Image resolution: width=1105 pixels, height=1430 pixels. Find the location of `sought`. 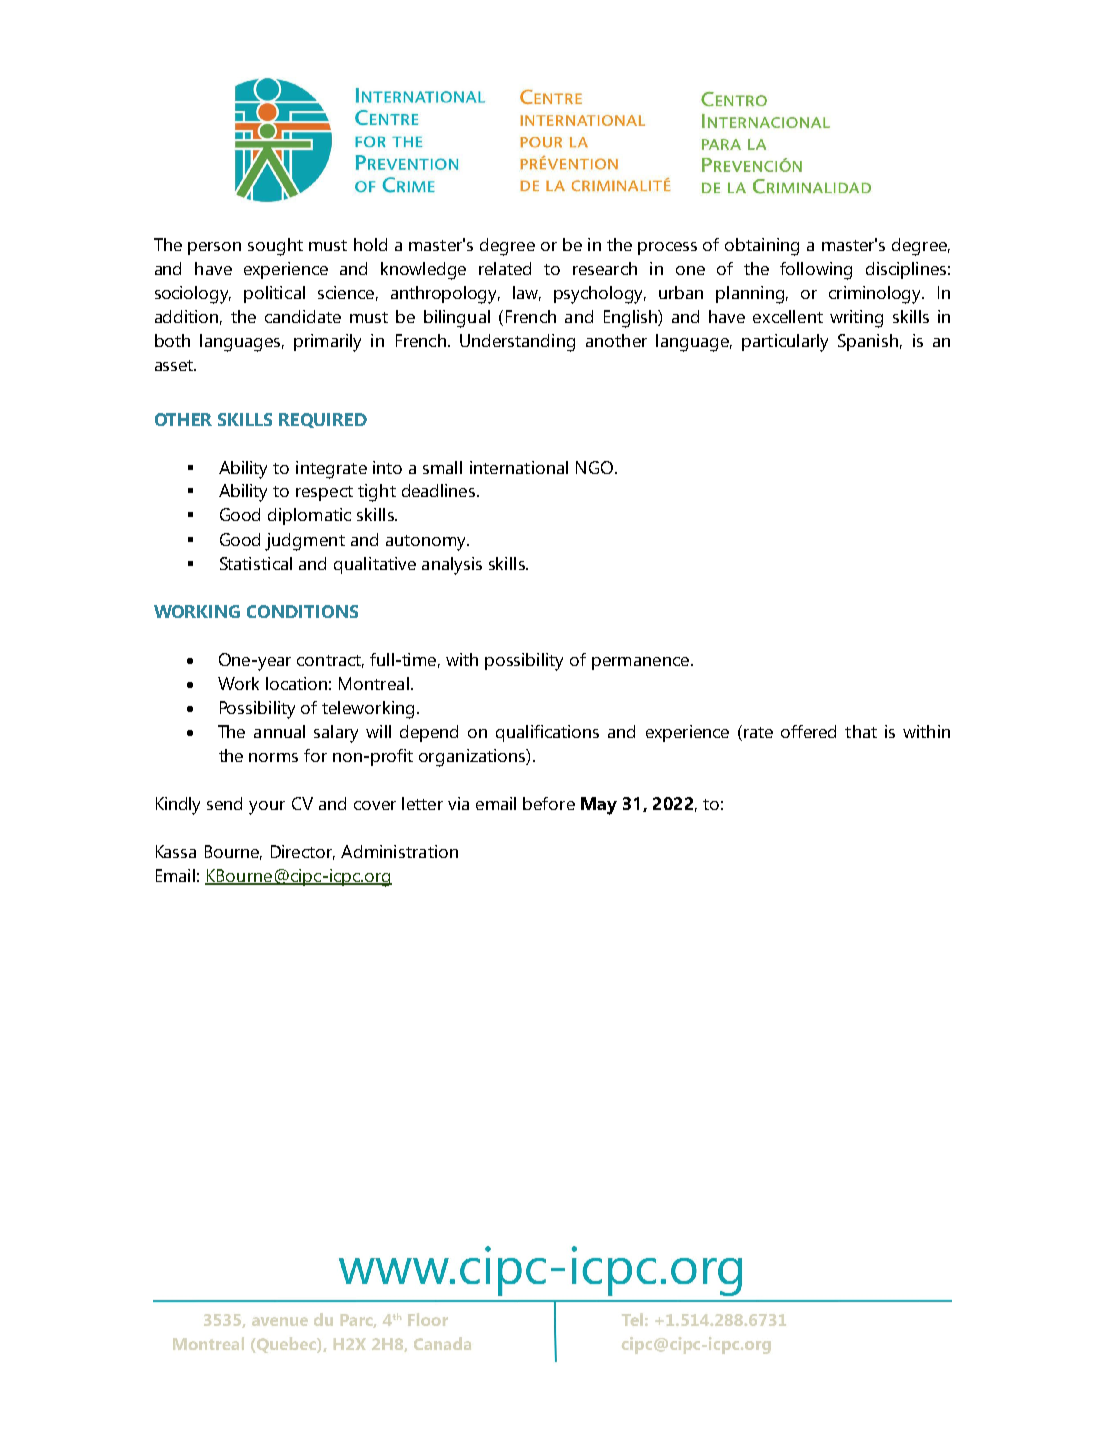

sought is located at coordinates (275, 247).
